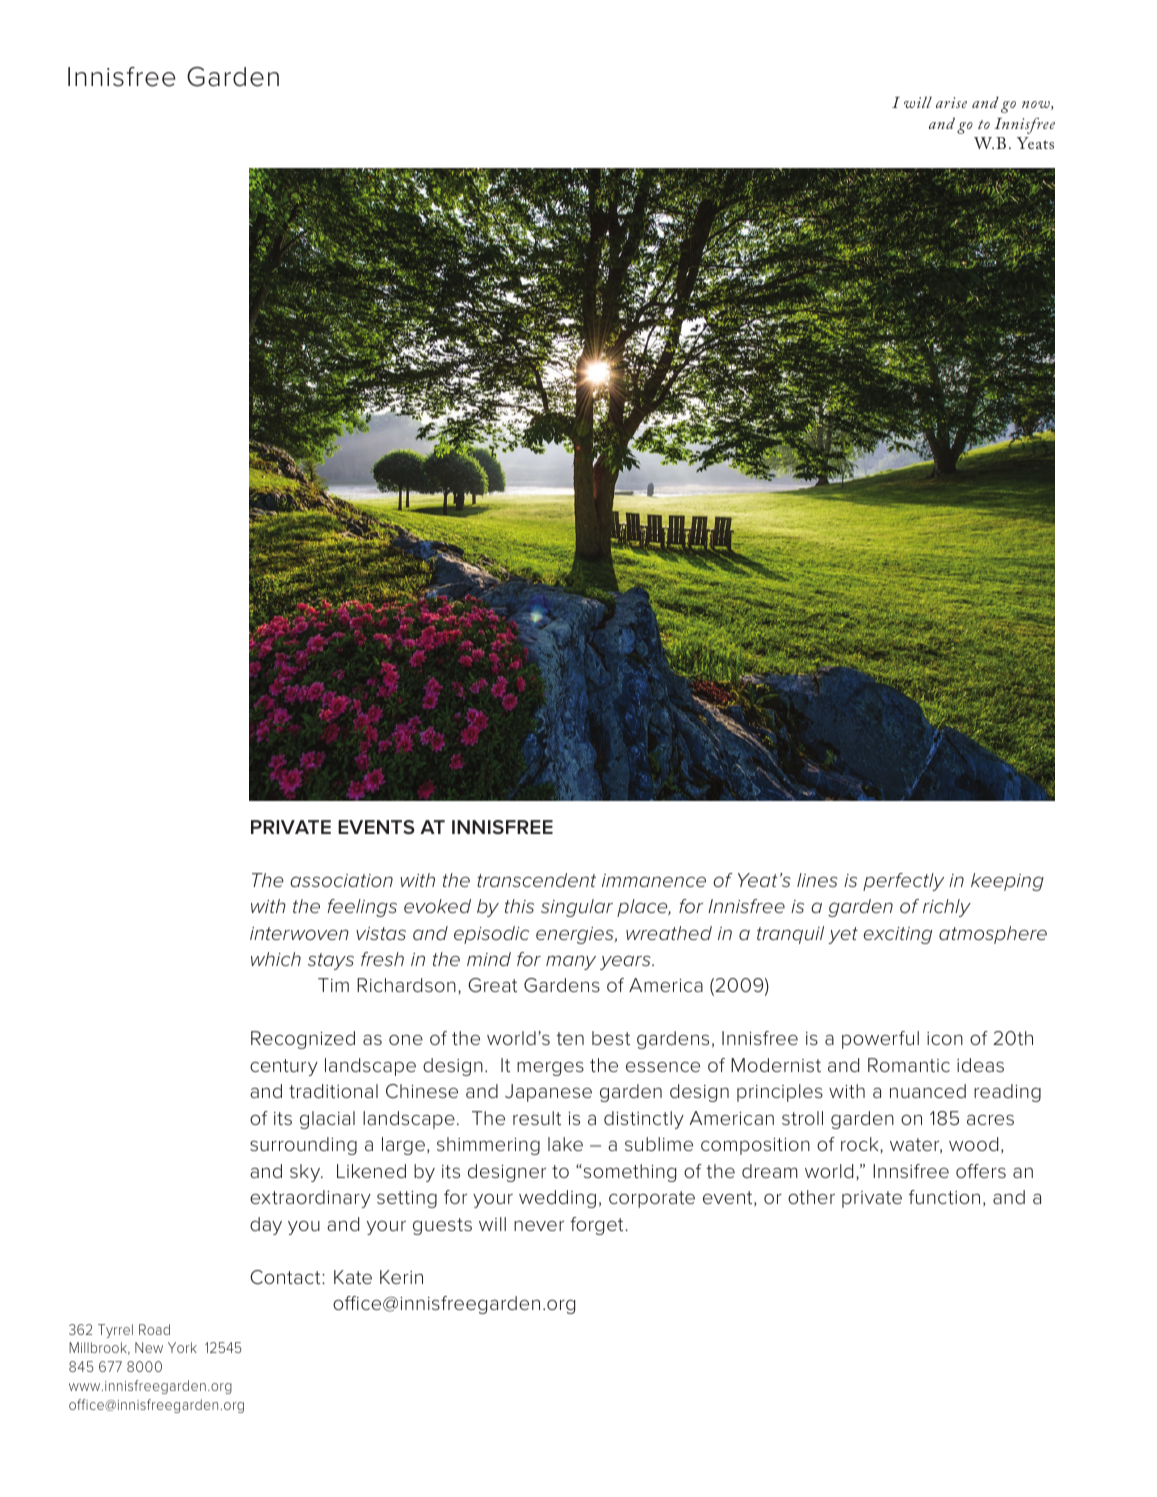  What do you see at coordinates (903, 882) in the page?
I see `perfectly` at bounding box center [903, 882].
